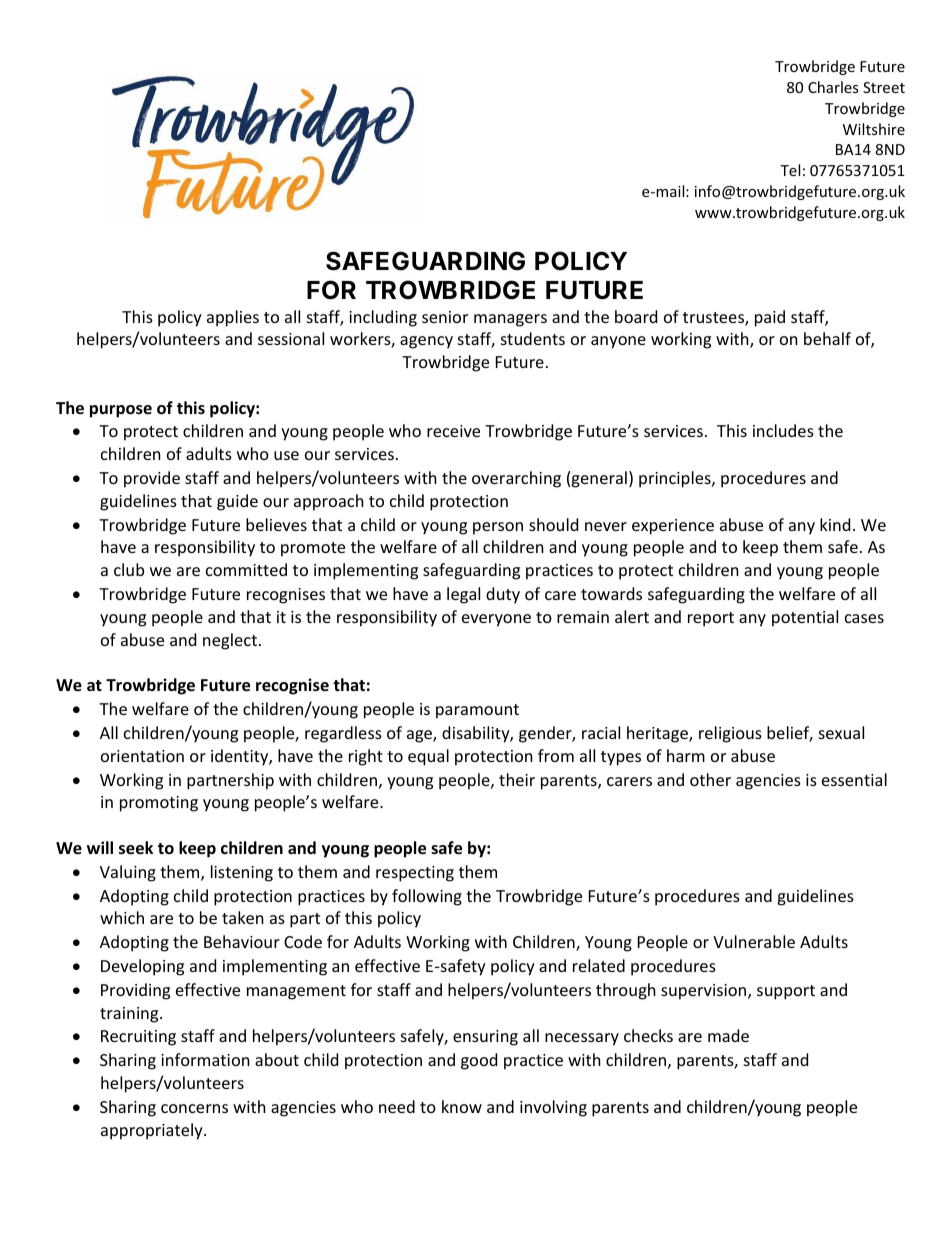 The width and height of the image is (952, 1233). What do you see at coordinates (230, 641) in the image?
I see `neglect` at bounding box center [230, 641].
